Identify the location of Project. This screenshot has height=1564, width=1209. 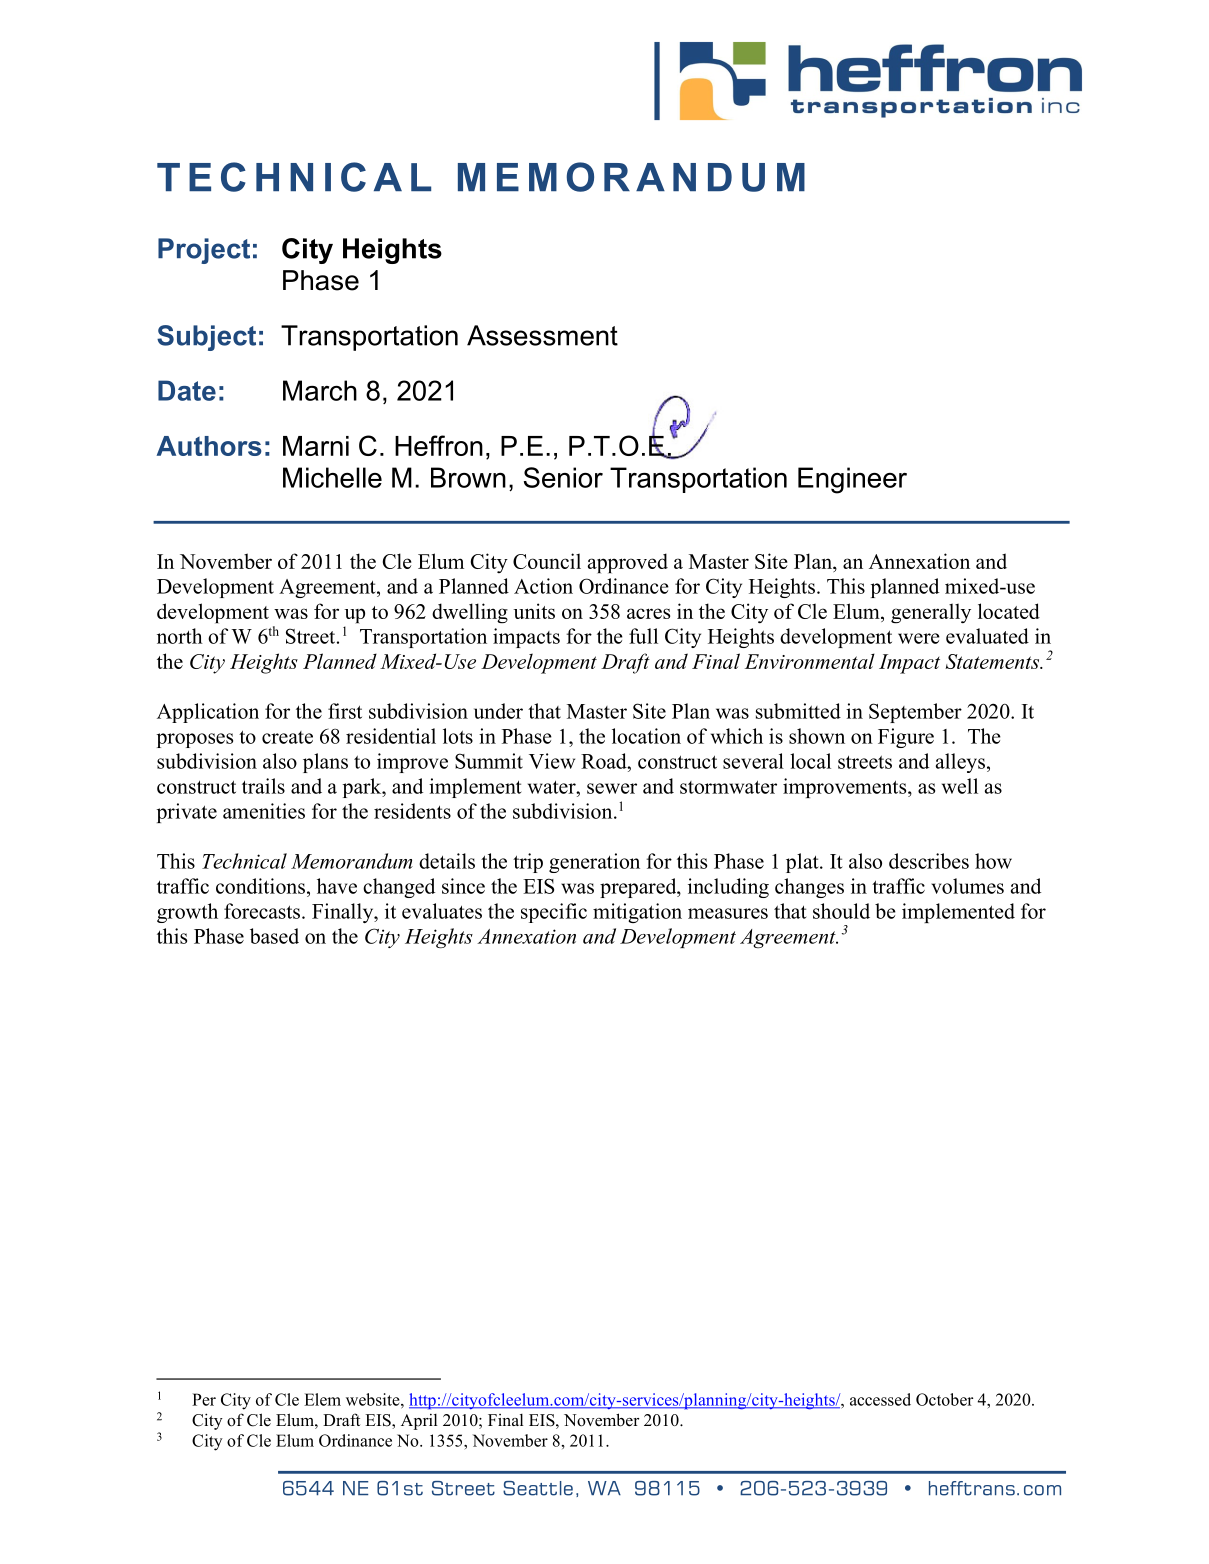
(204, 251).
